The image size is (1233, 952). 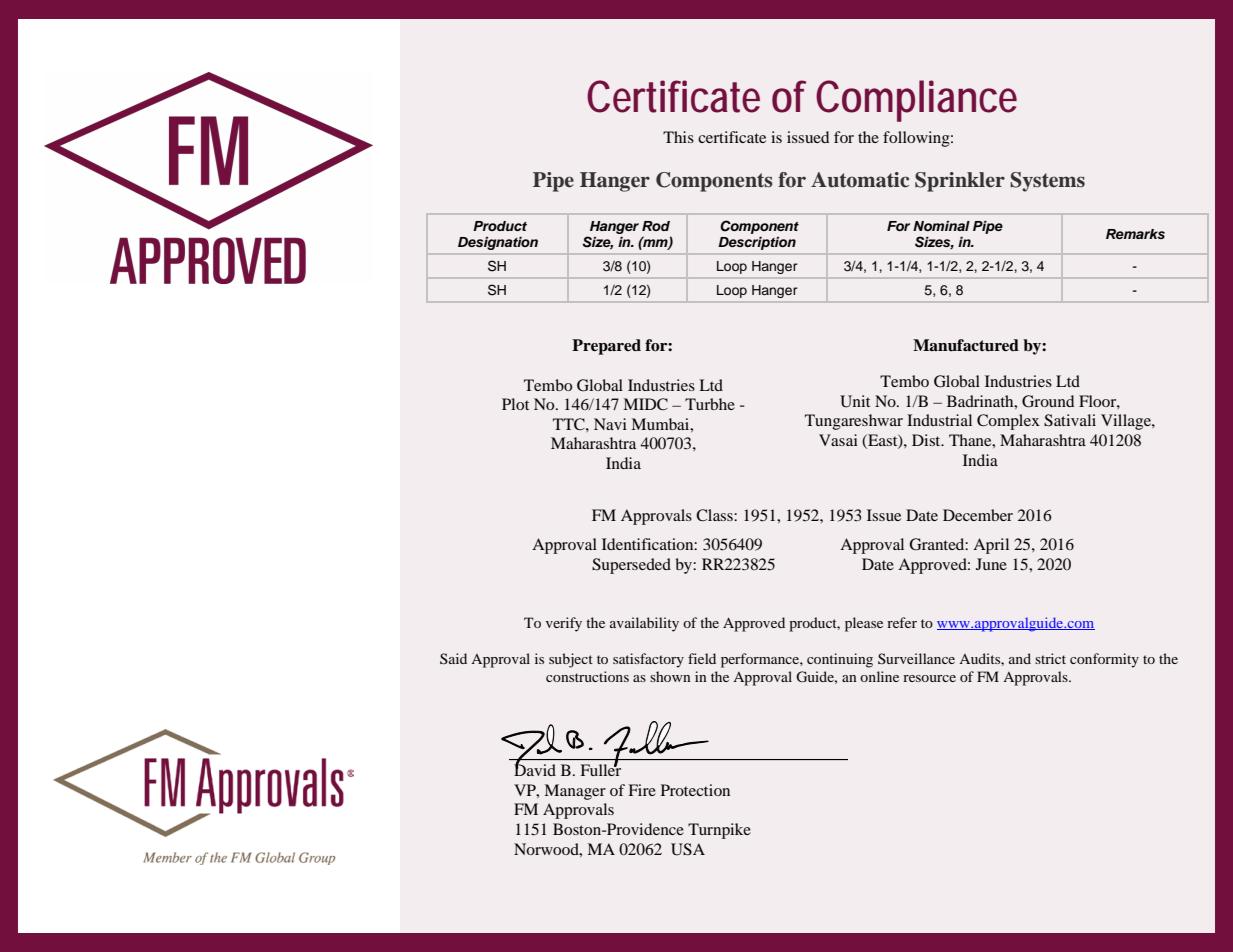 I want to click on This, so click(x=678, y=137).
